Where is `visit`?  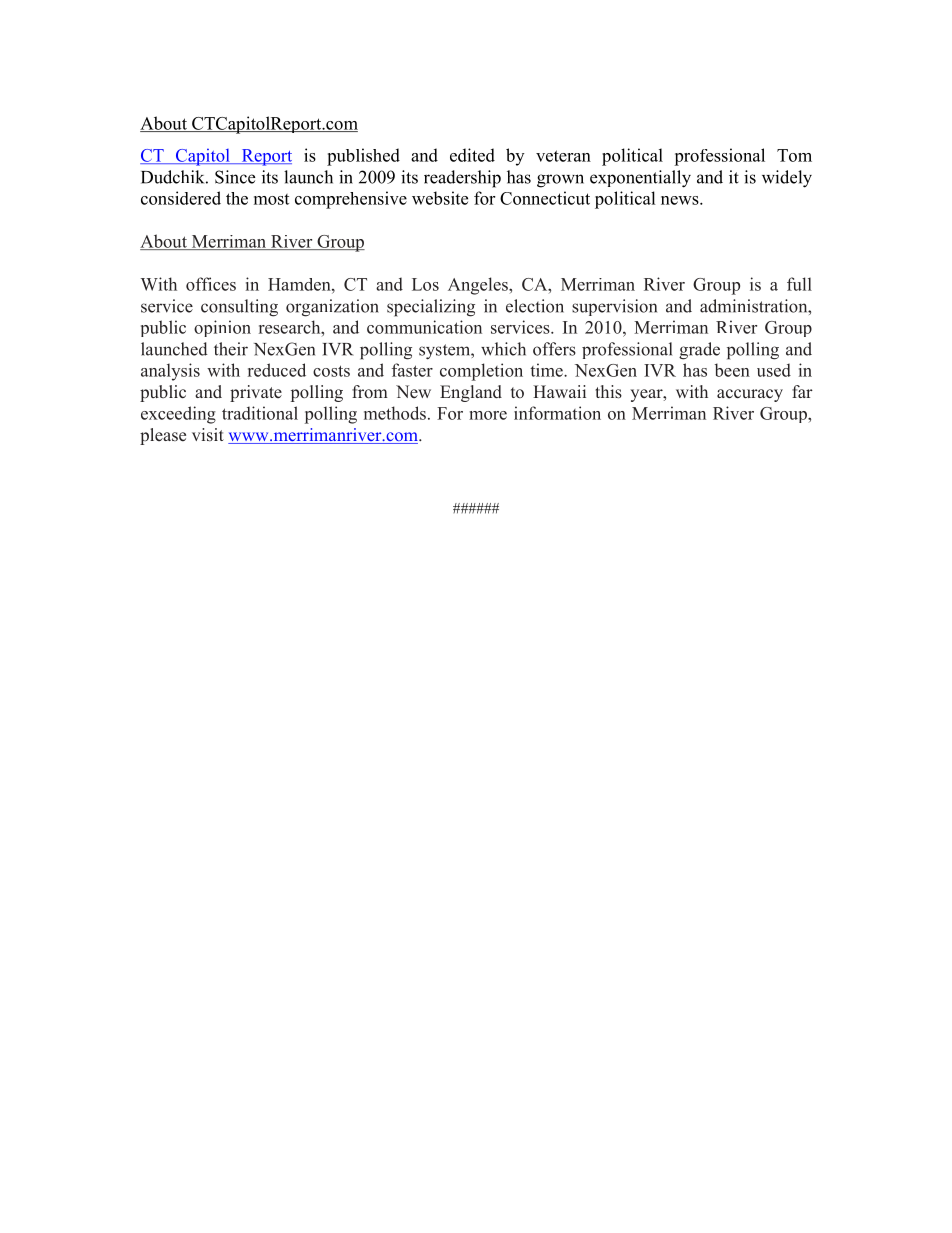 visit is located at coordinates (208, 435).
